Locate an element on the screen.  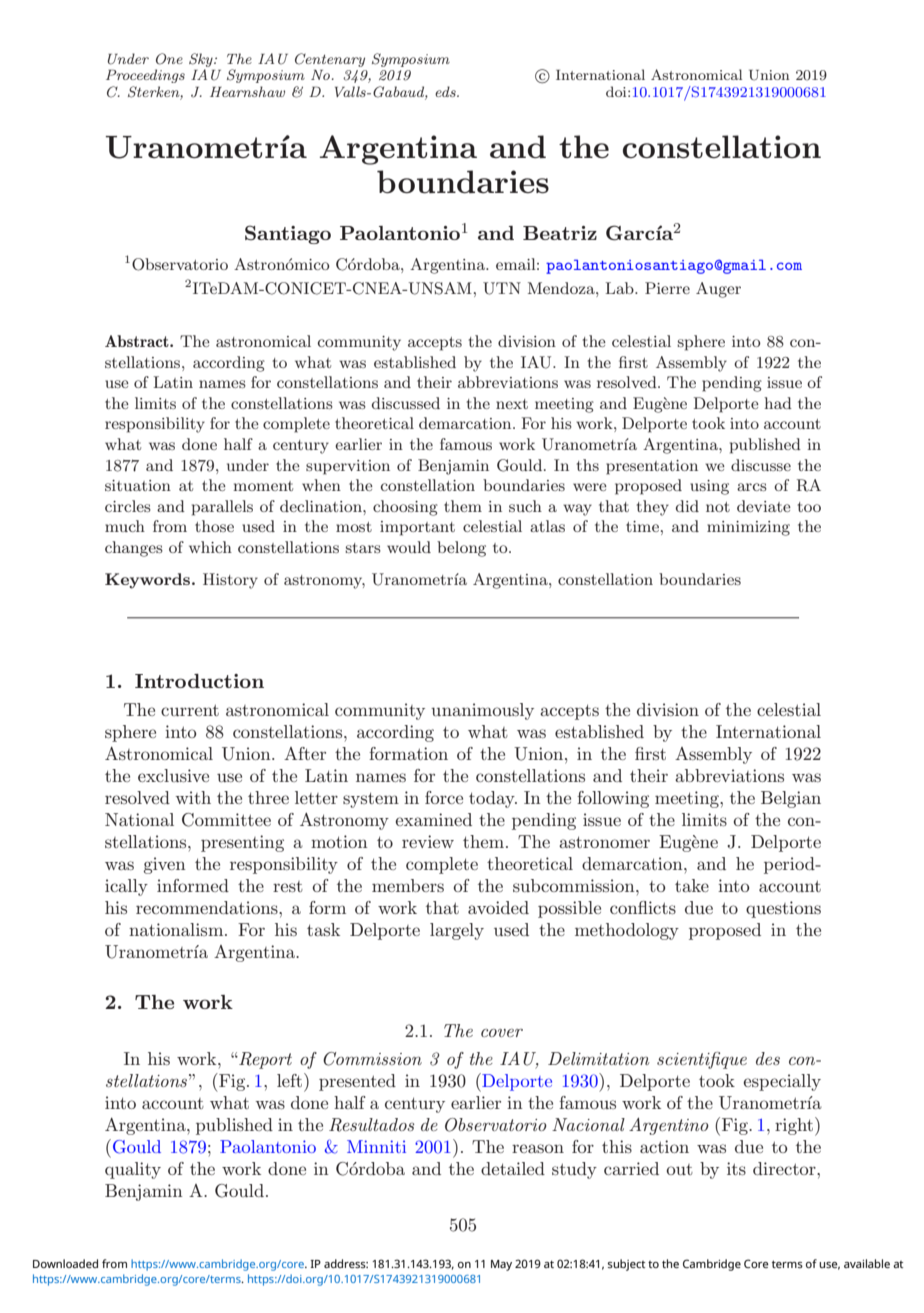
minimizing is located at coordinates (748, 528).
